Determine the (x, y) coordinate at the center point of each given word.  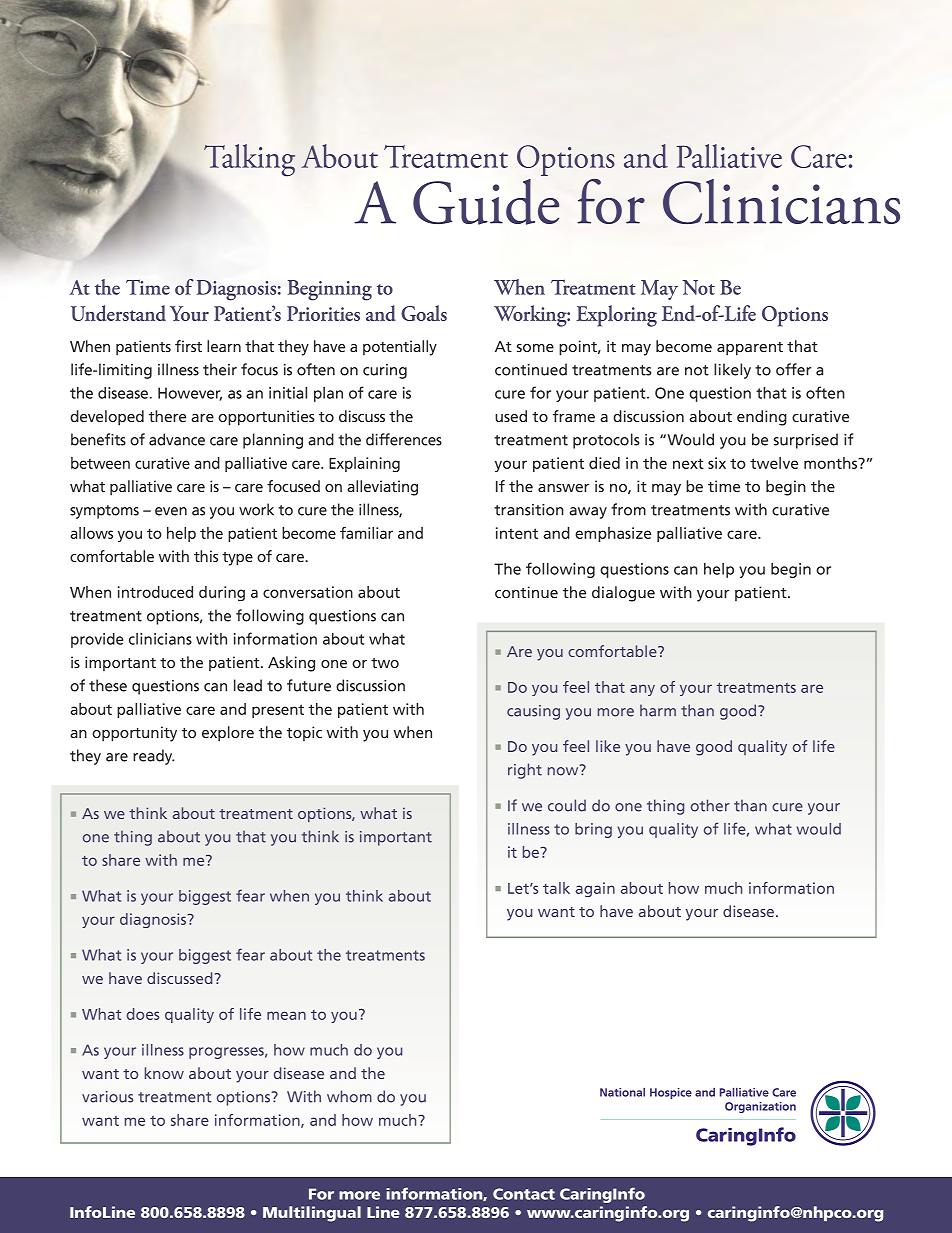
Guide (486, 202)
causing (533, 712)
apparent (750, 349)
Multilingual (312, 1214)
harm (658, 710)
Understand (118, 313)
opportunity (134, 734)
